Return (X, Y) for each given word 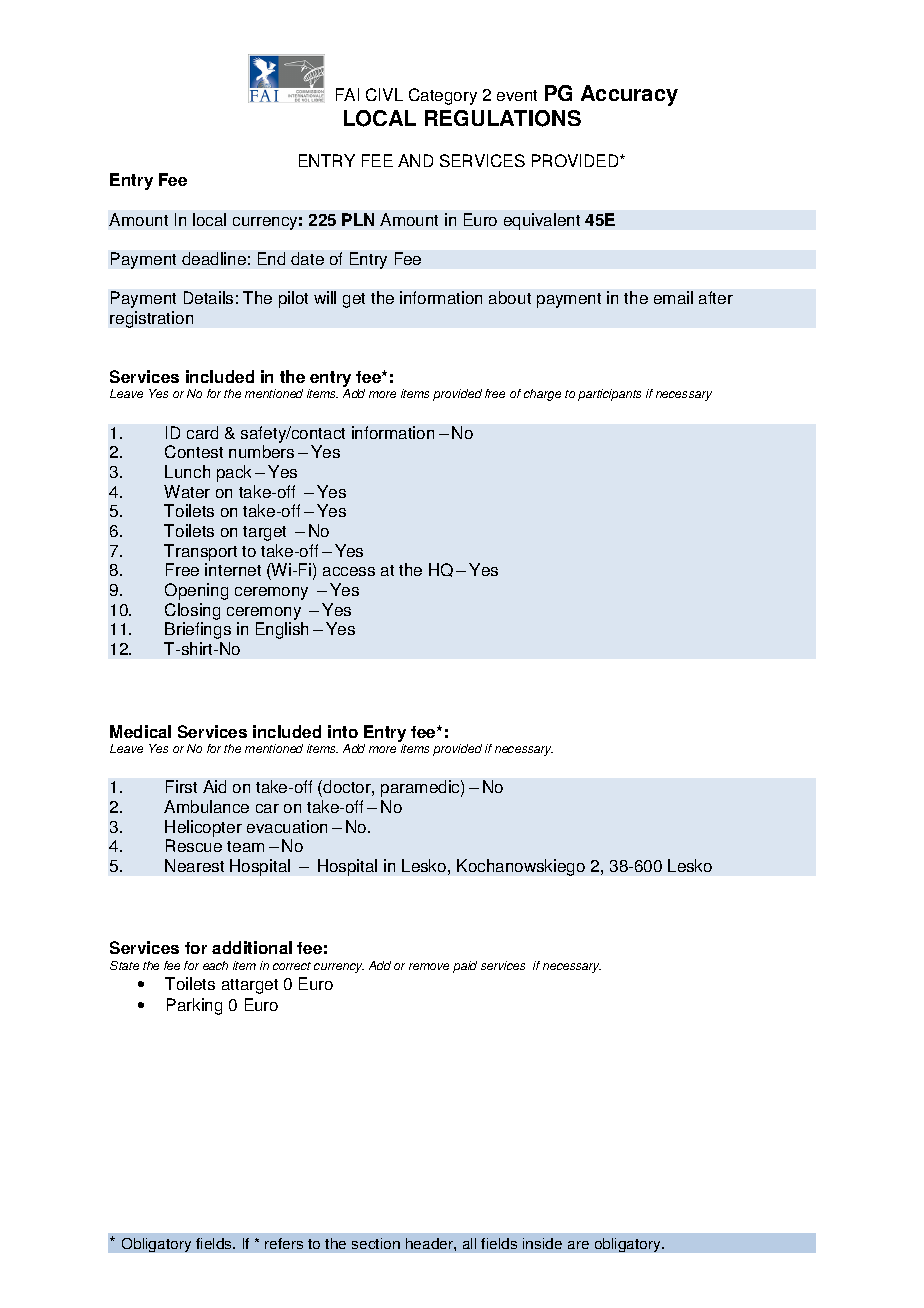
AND (415, 160)
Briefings (198, 630)
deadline (214, 258)
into (343, 731)
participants (609, 395)
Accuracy (629, 95)
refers (284, 1243)
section (376, 1243)
